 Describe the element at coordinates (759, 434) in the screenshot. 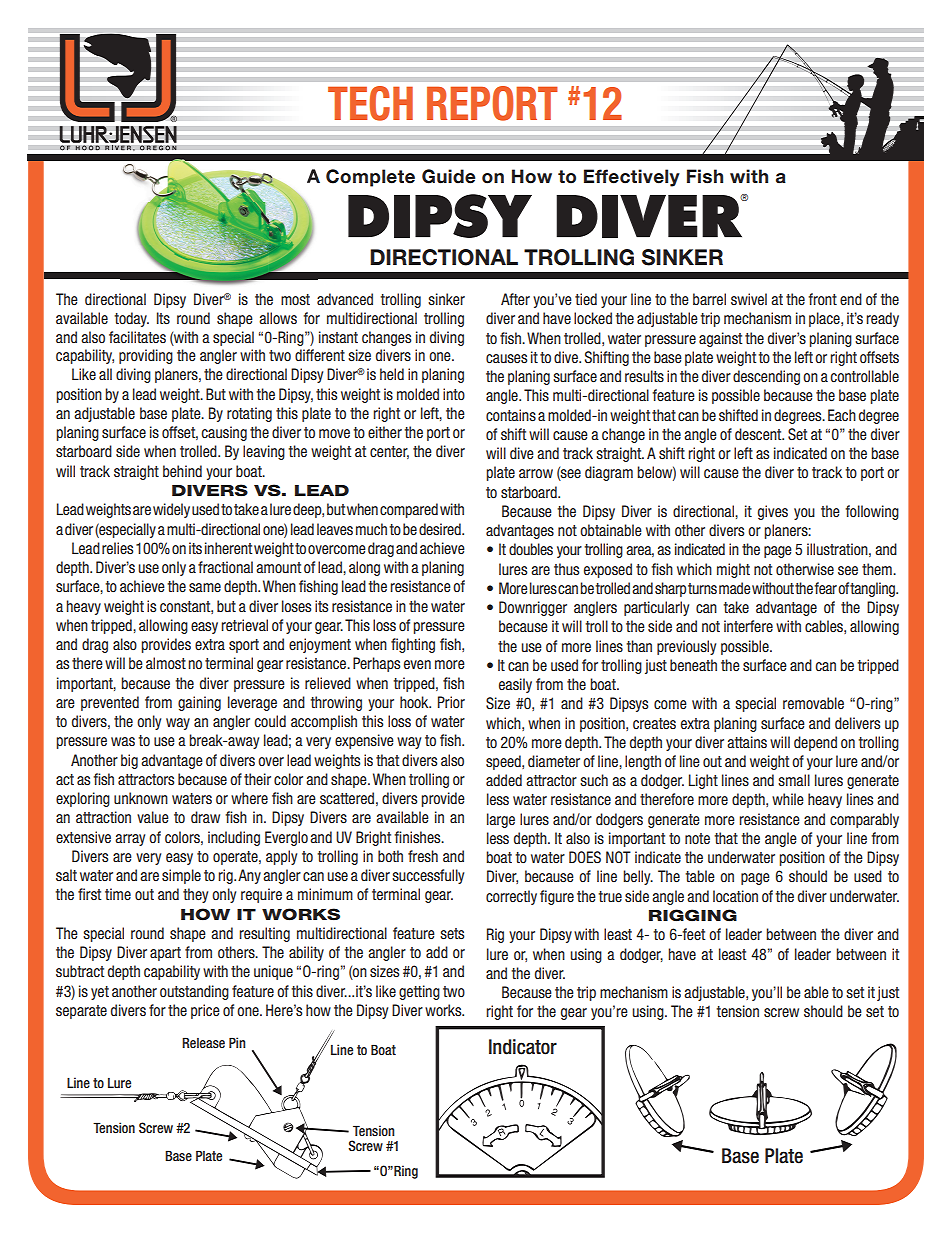

I see `descent` at that location.
